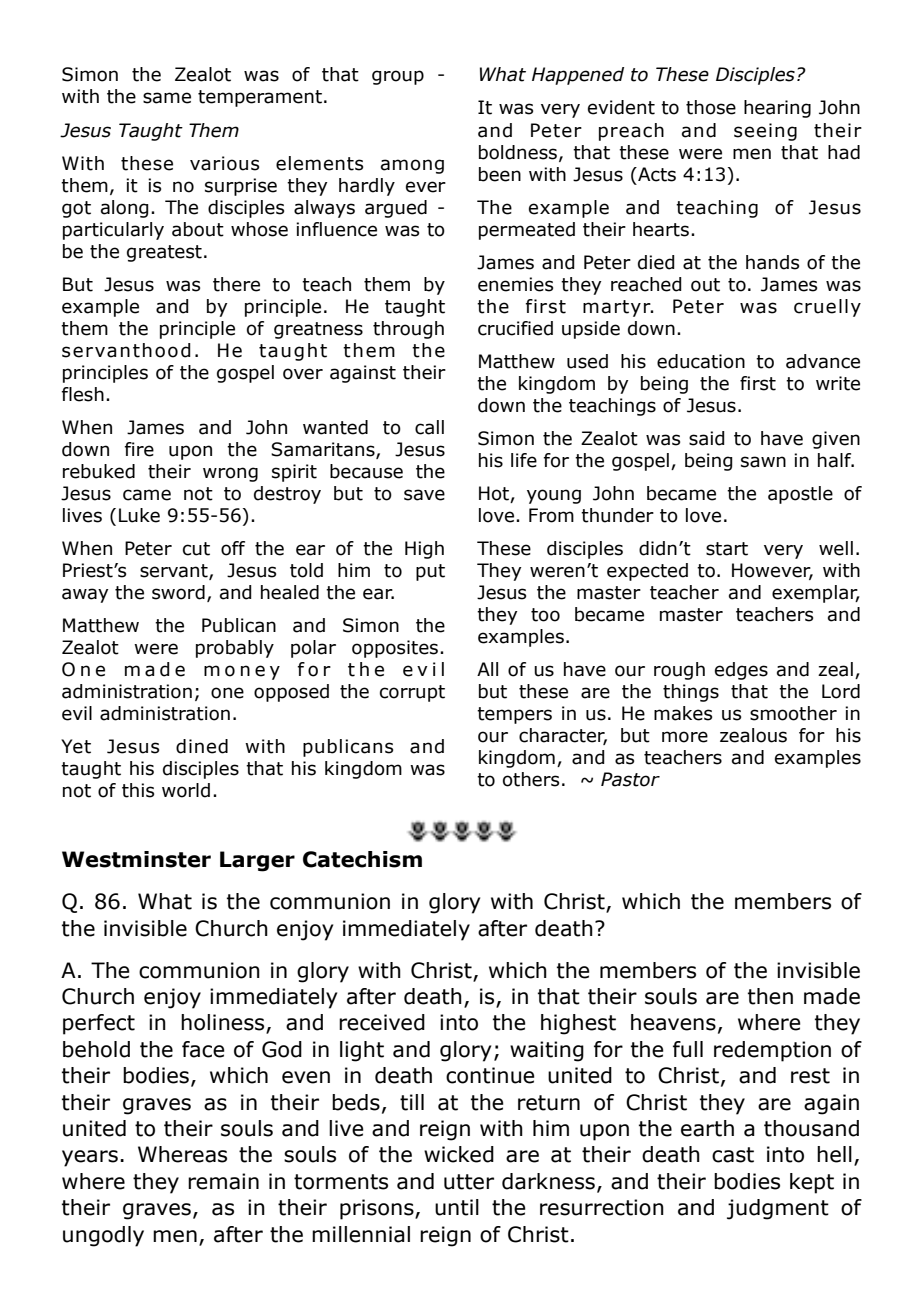 The width and height of the document is (924, 1310). What do you see at coordinates (701, 361) in the document?
I see `education` at bounding box center [701, 361].
